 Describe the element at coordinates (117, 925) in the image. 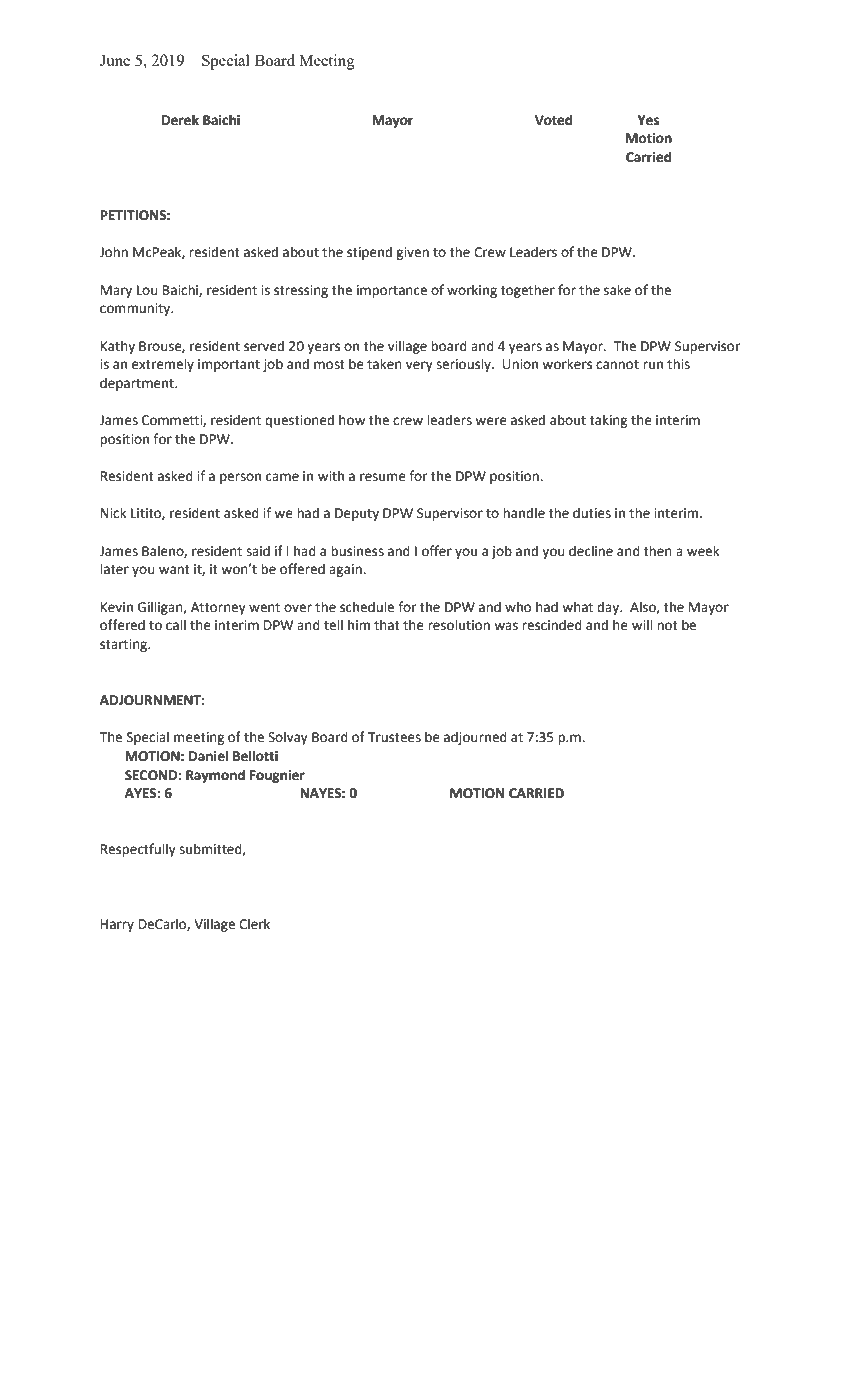

I see `Harry` at that location.
